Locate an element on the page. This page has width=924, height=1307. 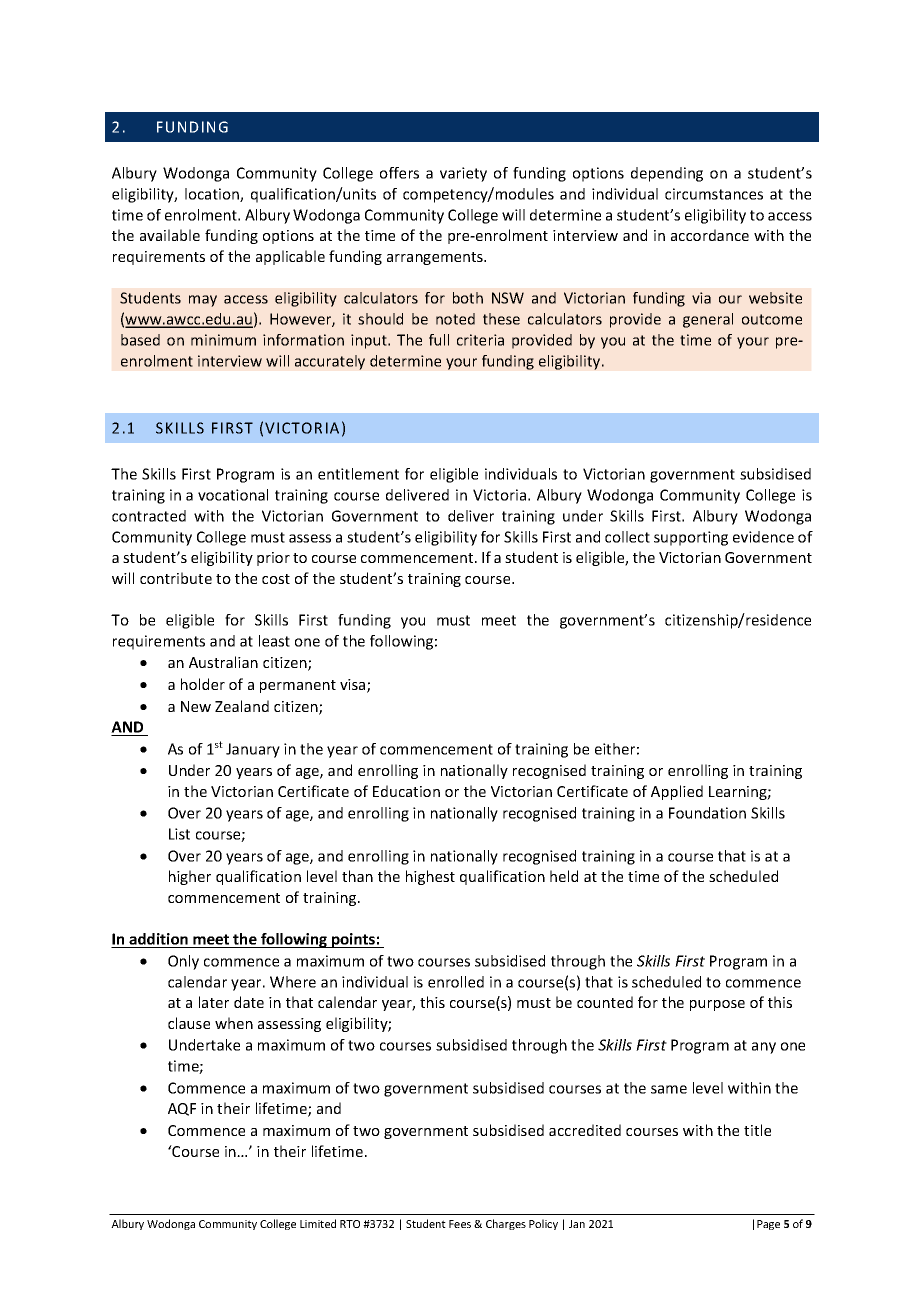
Limited is located at coordinates (318, 1223).
